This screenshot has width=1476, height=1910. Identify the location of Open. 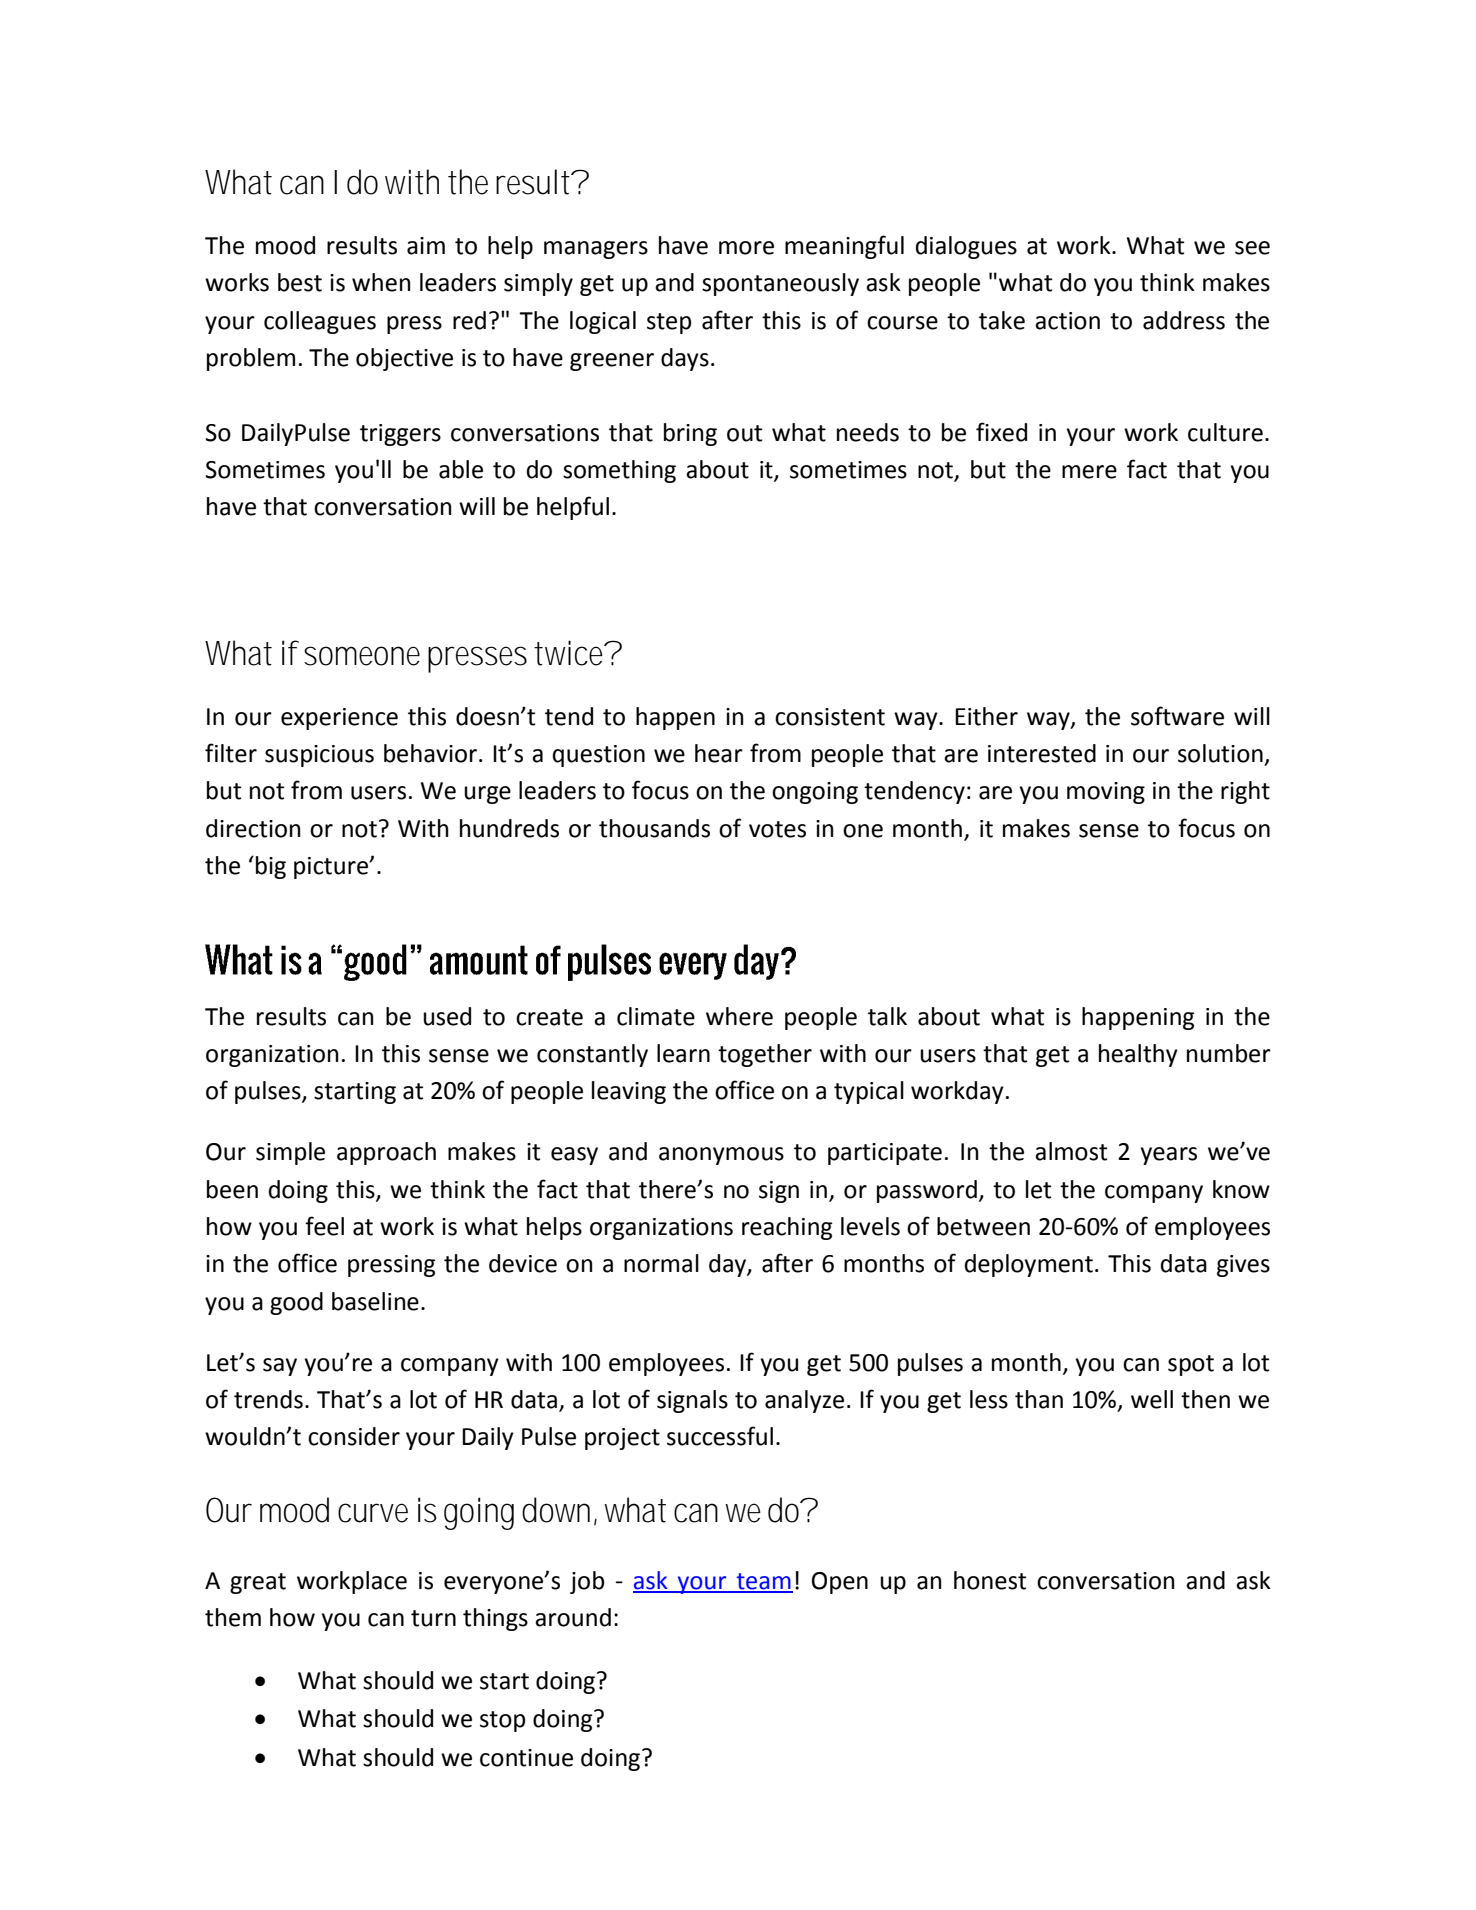
(840, 1583).
